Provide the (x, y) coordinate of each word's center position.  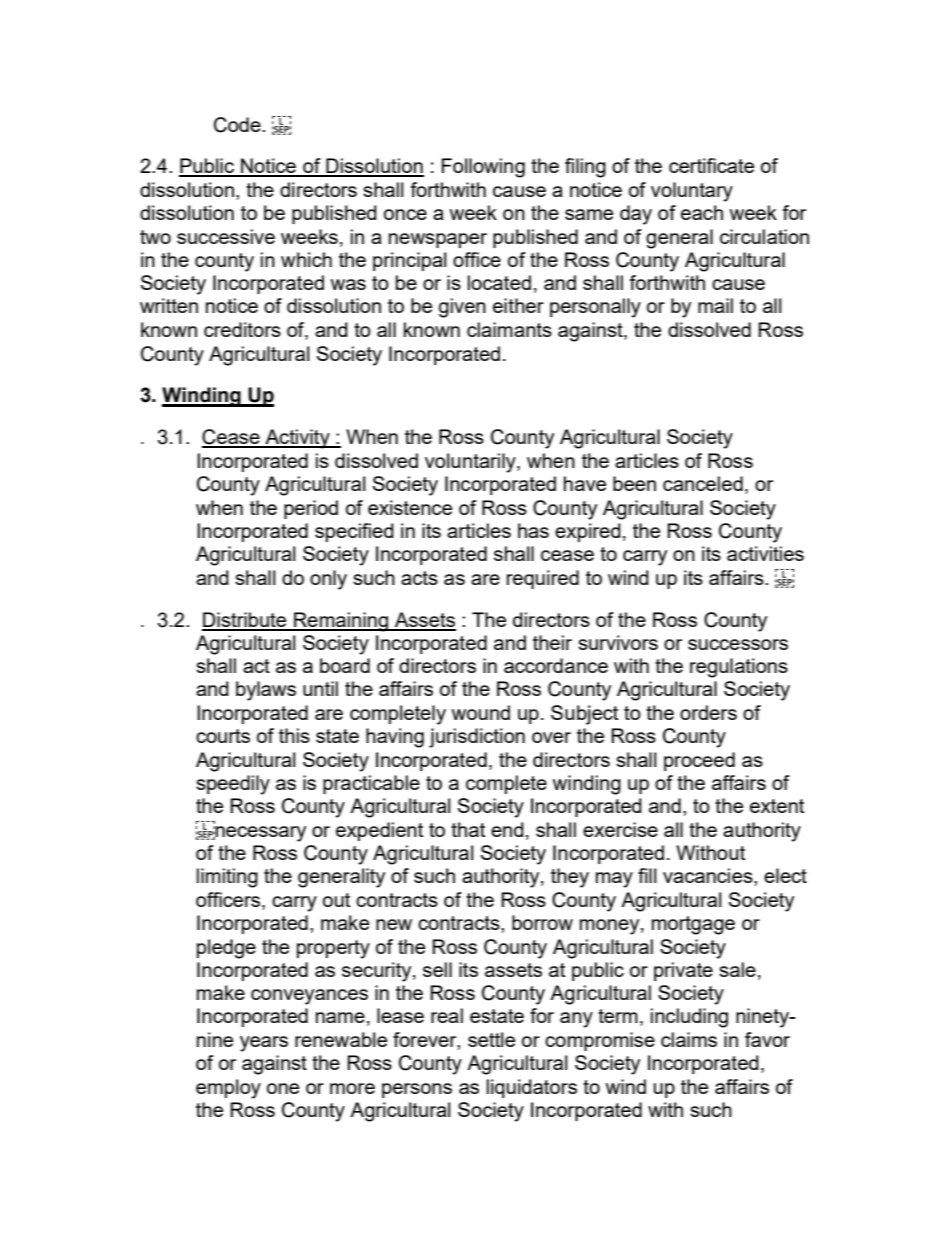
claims (689, 1039)
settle (491, 1039)
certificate (711, 165)
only (328, 580)
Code (238, 125)
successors (738, 644)
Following (483, 168)
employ (228, 1089)
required (543, 579)
